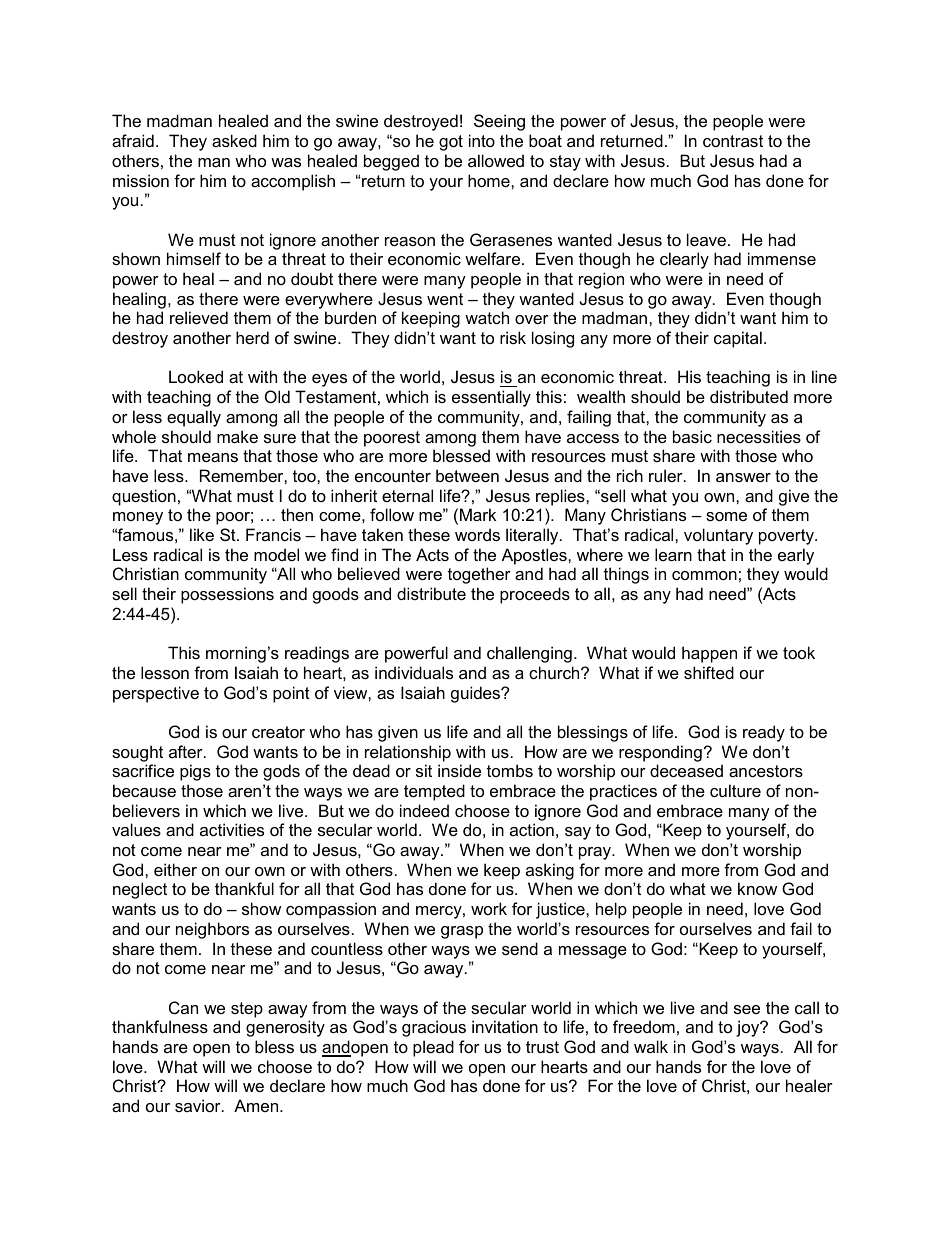  Describe the element at coordinates (234, 140) in the document. I see `asked` at that location.
